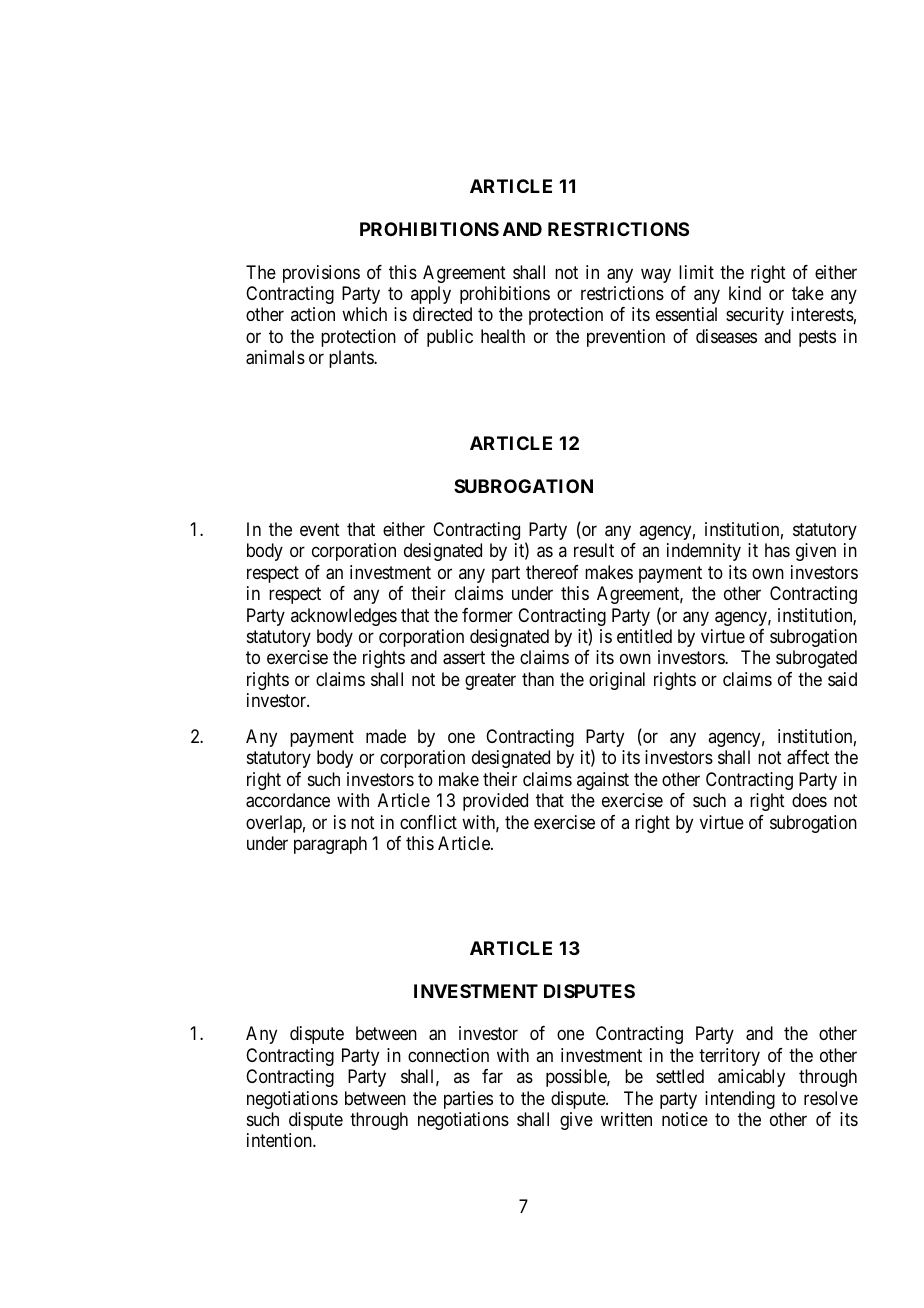 The image size is (924, 1308). Describe the element at coordinates (386, 736) in the screenshot. I see `made` at that location.
